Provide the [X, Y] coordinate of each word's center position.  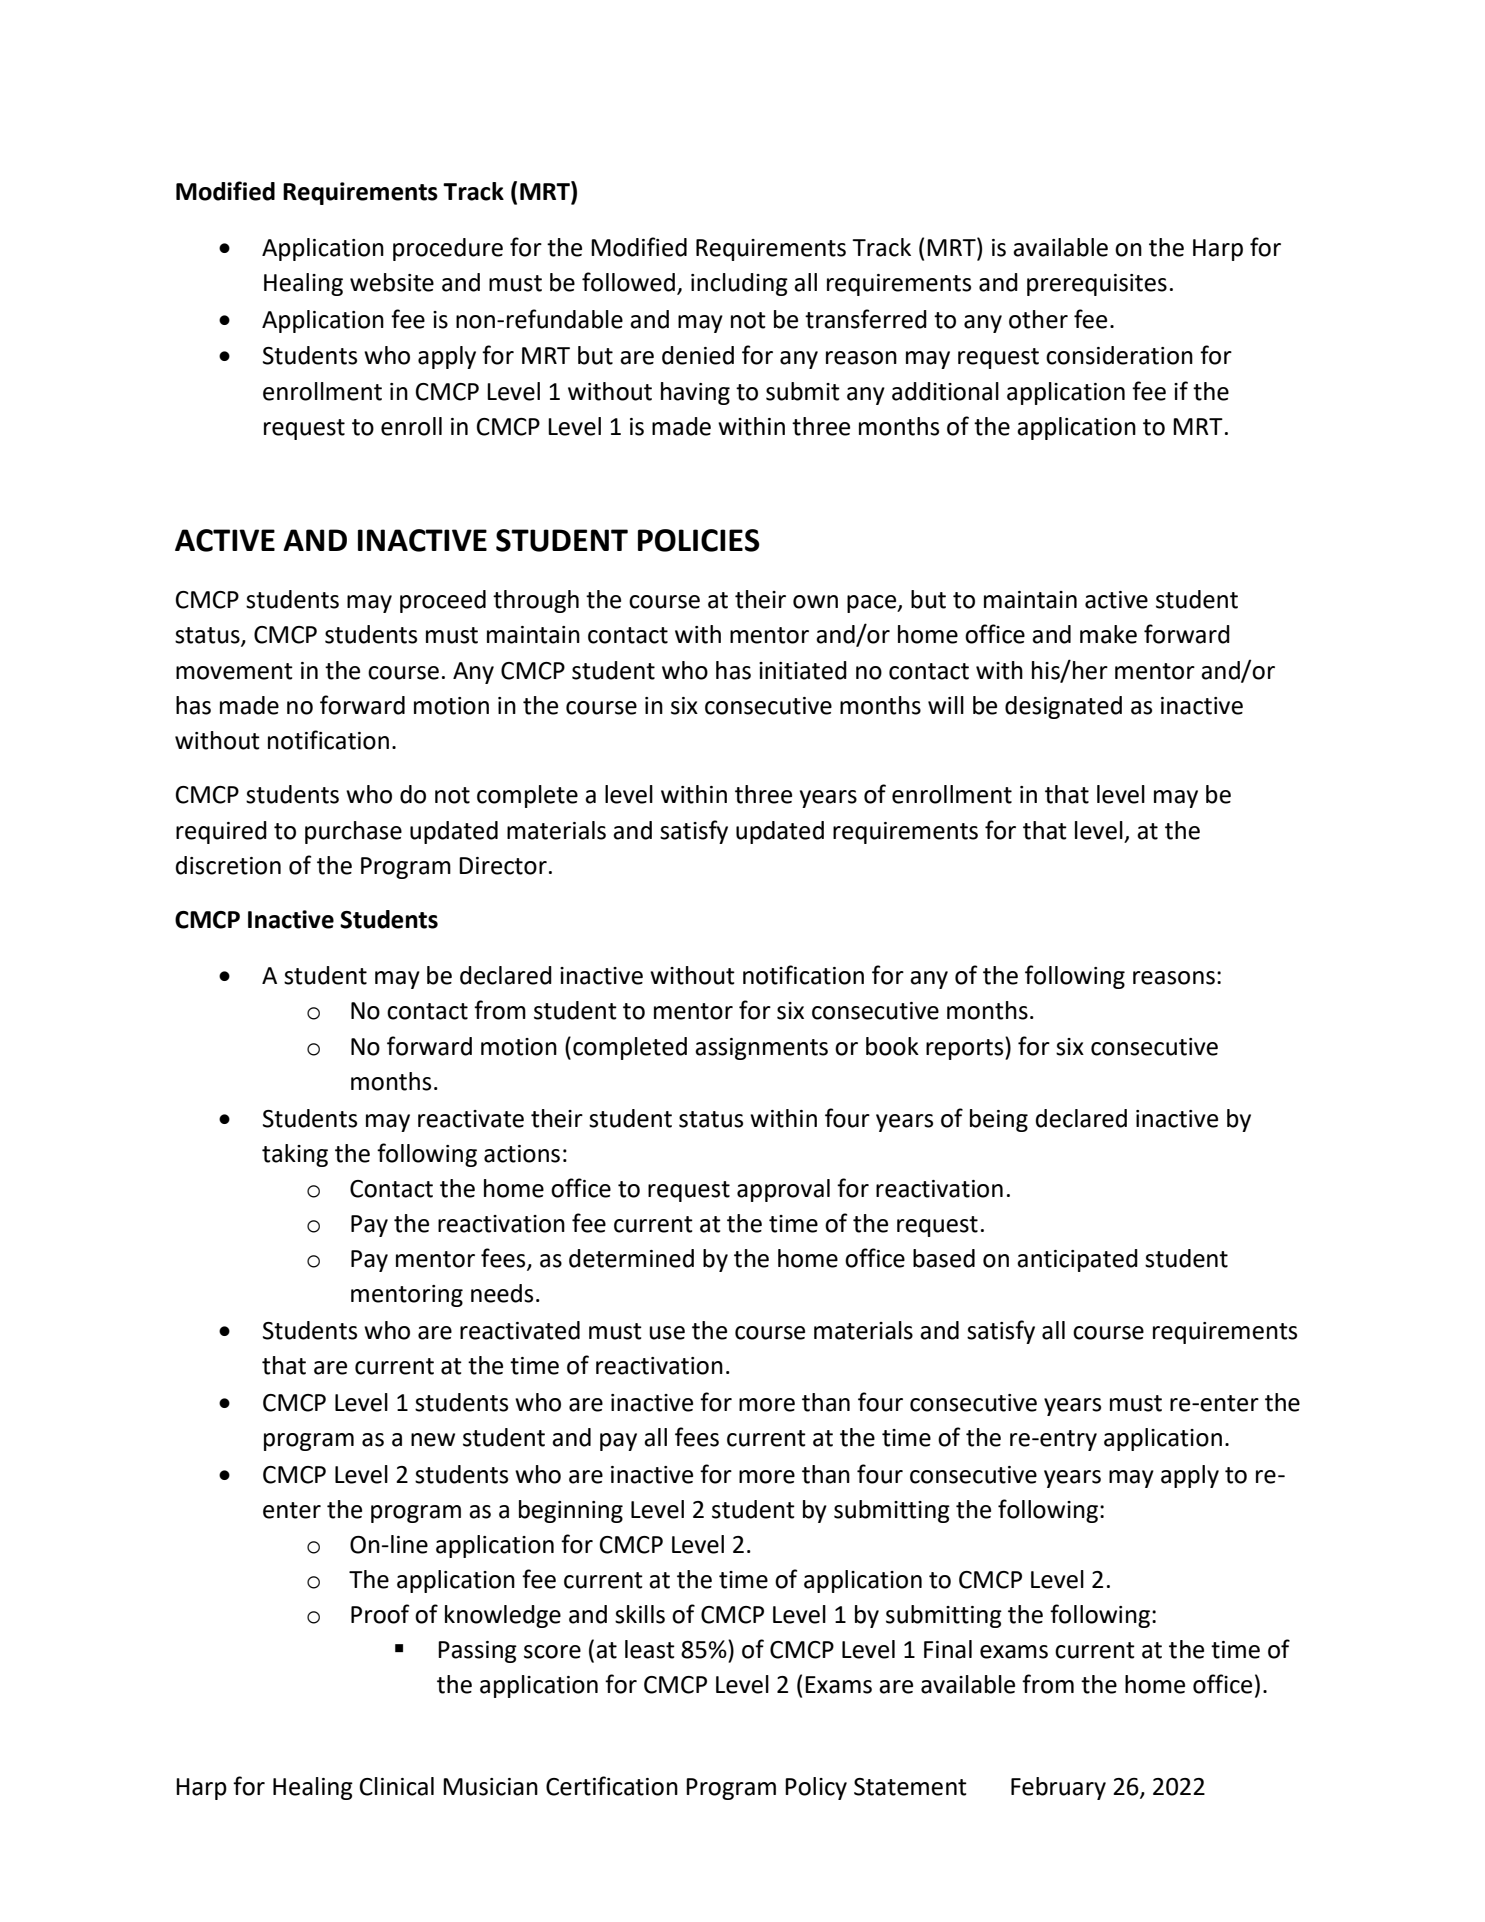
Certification [612, 1786]
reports [966, 1048]
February [1058, 1788]
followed [628, 282]
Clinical [397, 1786]
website [392, 282]
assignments [761, 1049]
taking [295, 1155]
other [1038, 319]
